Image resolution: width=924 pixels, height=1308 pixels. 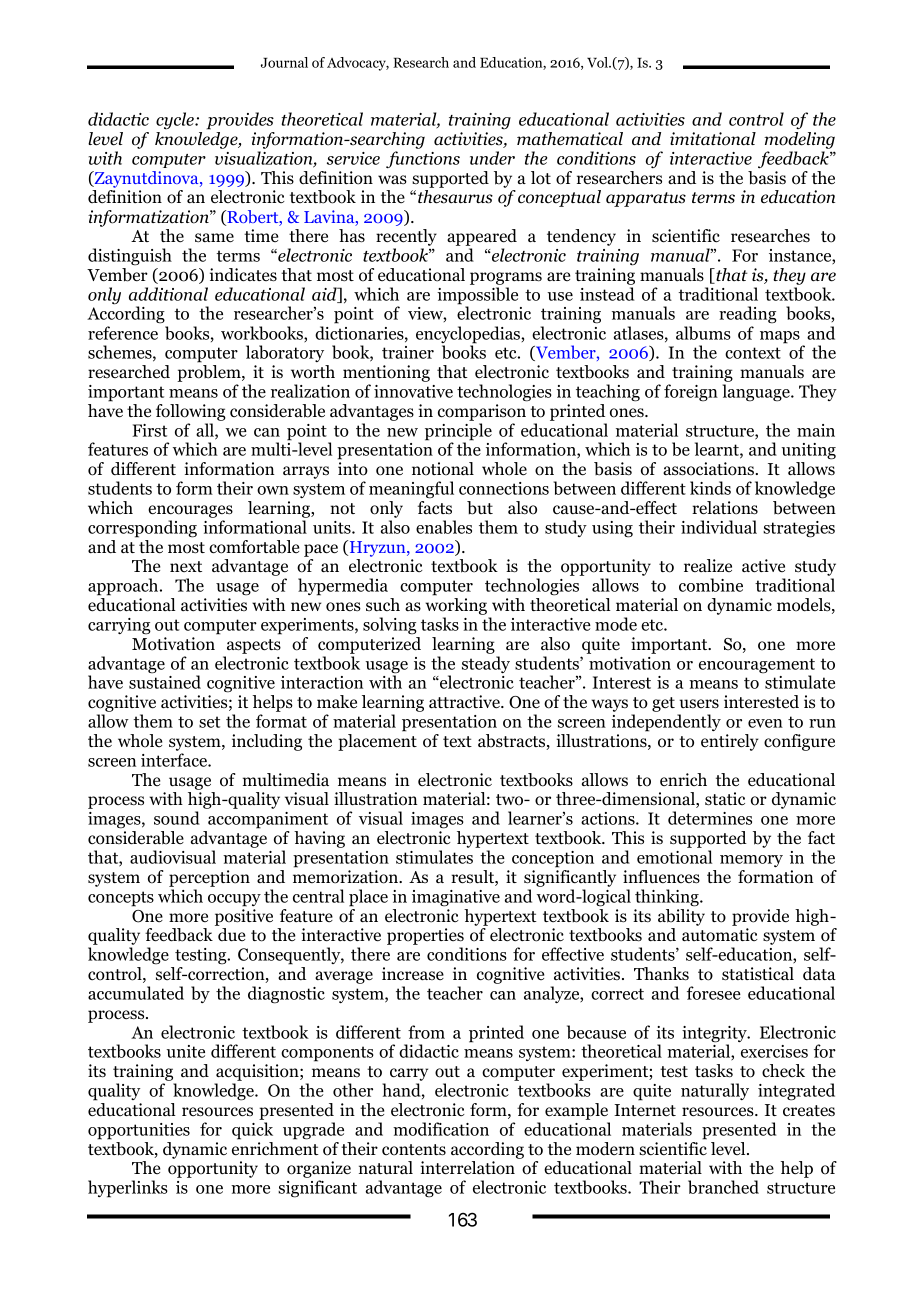 What do you see at coordinates (467, 1168) in the screenshot?
I see `interrelation` at bounding box center [467, 1168].
